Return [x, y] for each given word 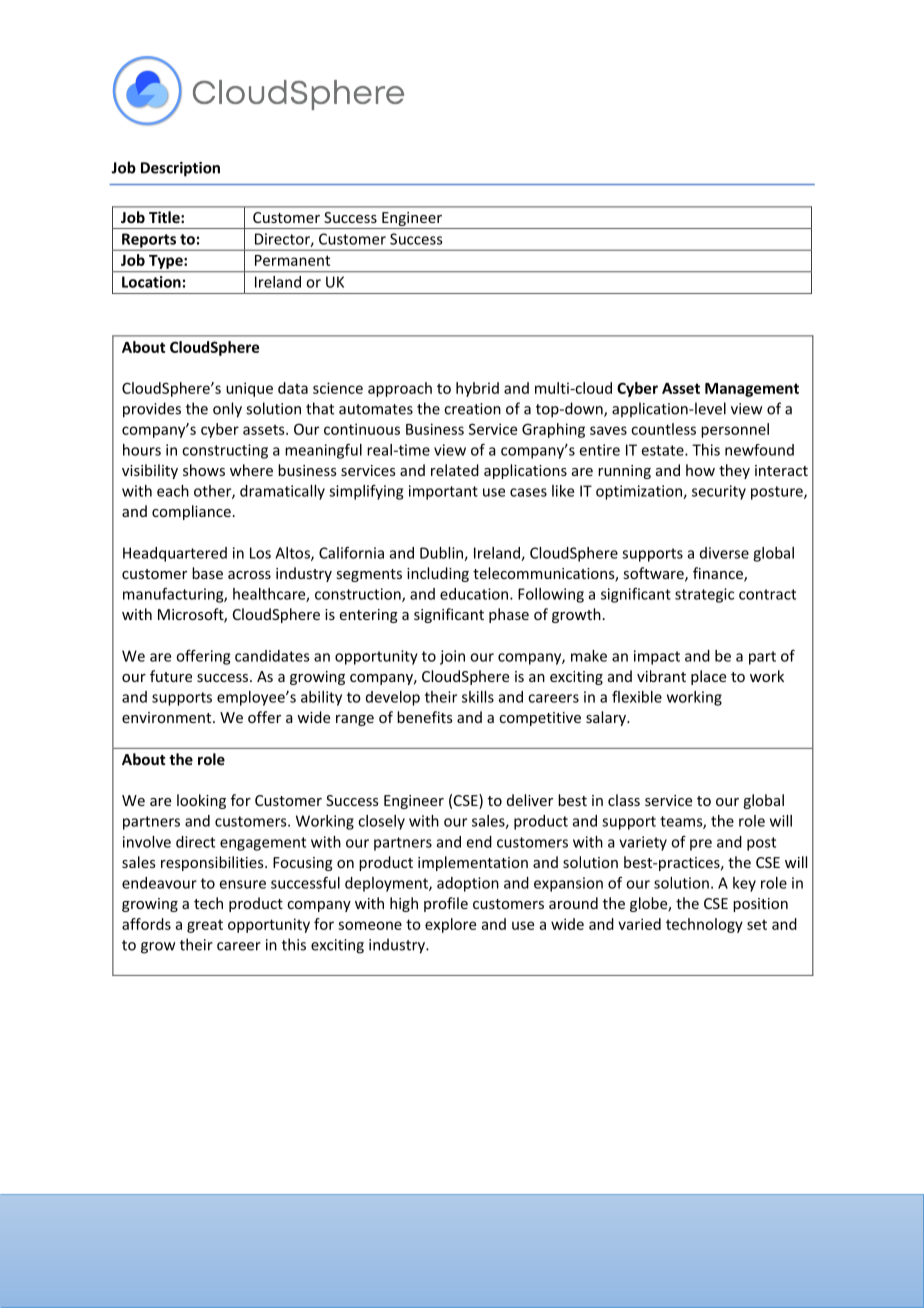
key [744, 884]
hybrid [477, 389]
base [207, 573]
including [438, 574]
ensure [243, 884]
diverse [724, 553]
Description [180, 169]
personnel [735, 430]
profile [446, 904]
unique [249, 389]
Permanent [292, 260]
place [708, 677]
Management [752, 390]
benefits [425, 717]
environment [168, 717]
